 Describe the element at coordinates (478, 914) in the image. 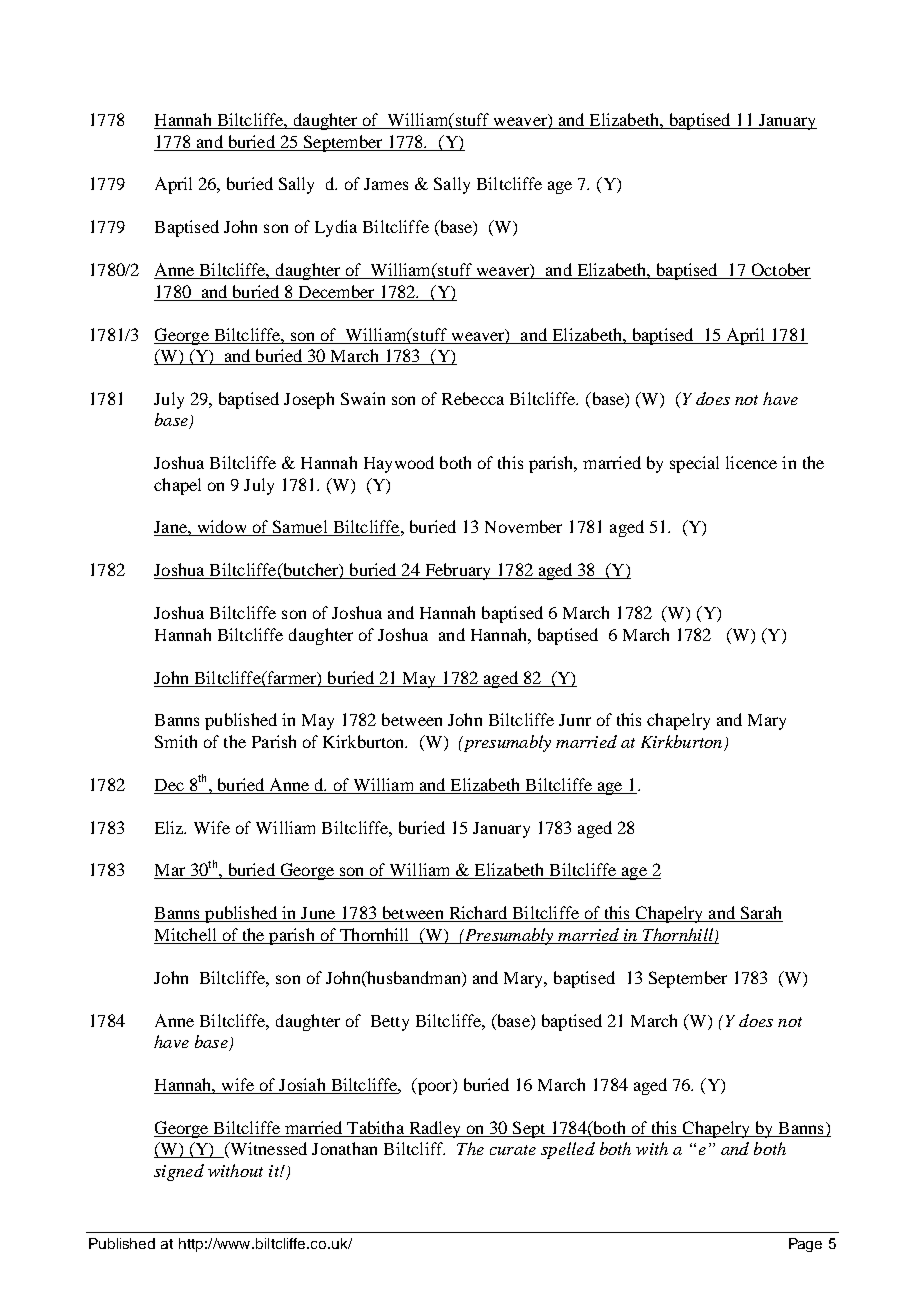

I see `Richard` at that location.
